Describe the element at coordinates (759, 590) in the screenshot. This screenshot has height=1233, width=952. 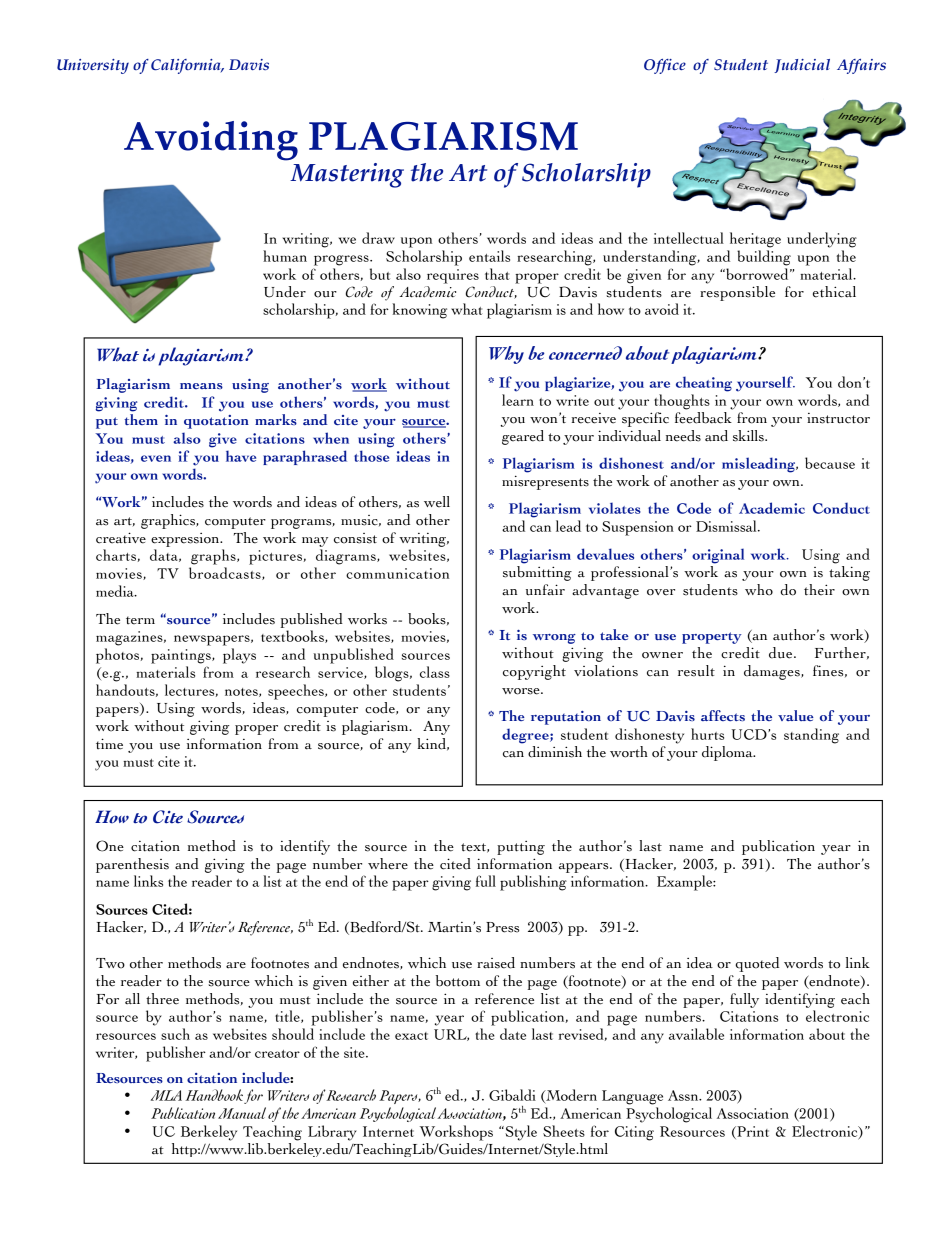
I see `who` at that location.
